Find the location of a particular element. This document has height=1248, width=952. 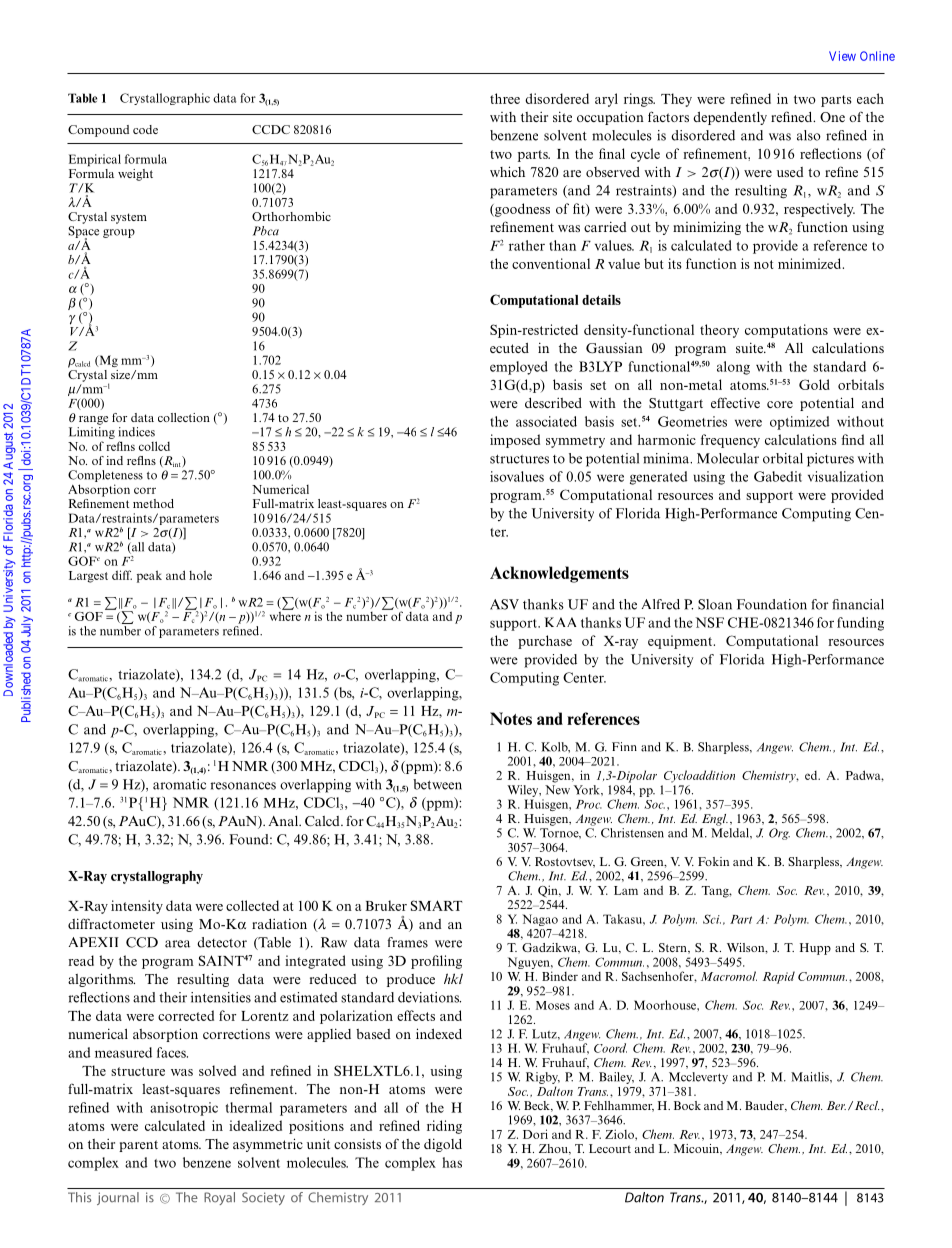

One is located at coordinates (832, 117).
